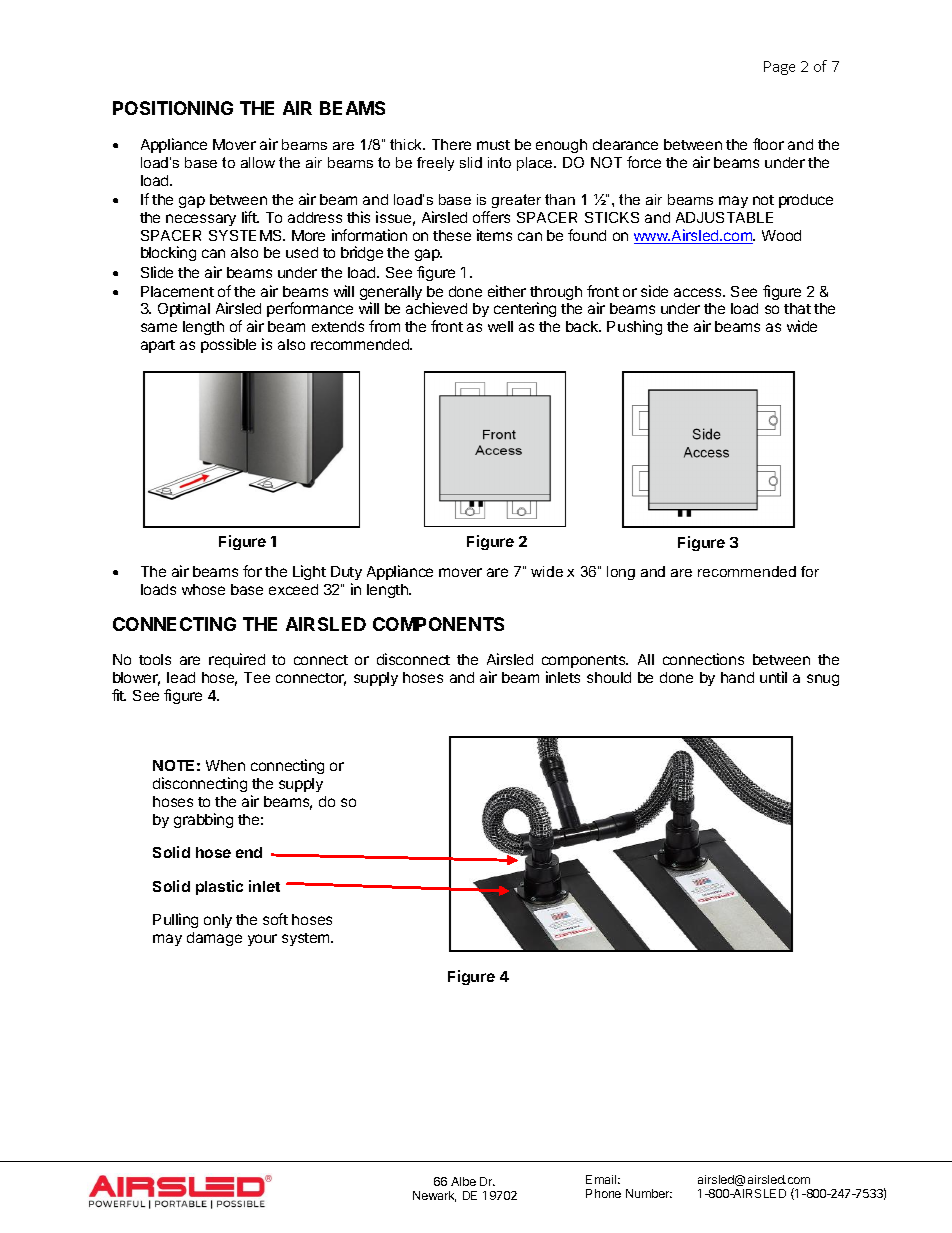 This document has width=952, height=1233. Describe the element at coordinates (609, 677) in the document. I see `should` at that location.
